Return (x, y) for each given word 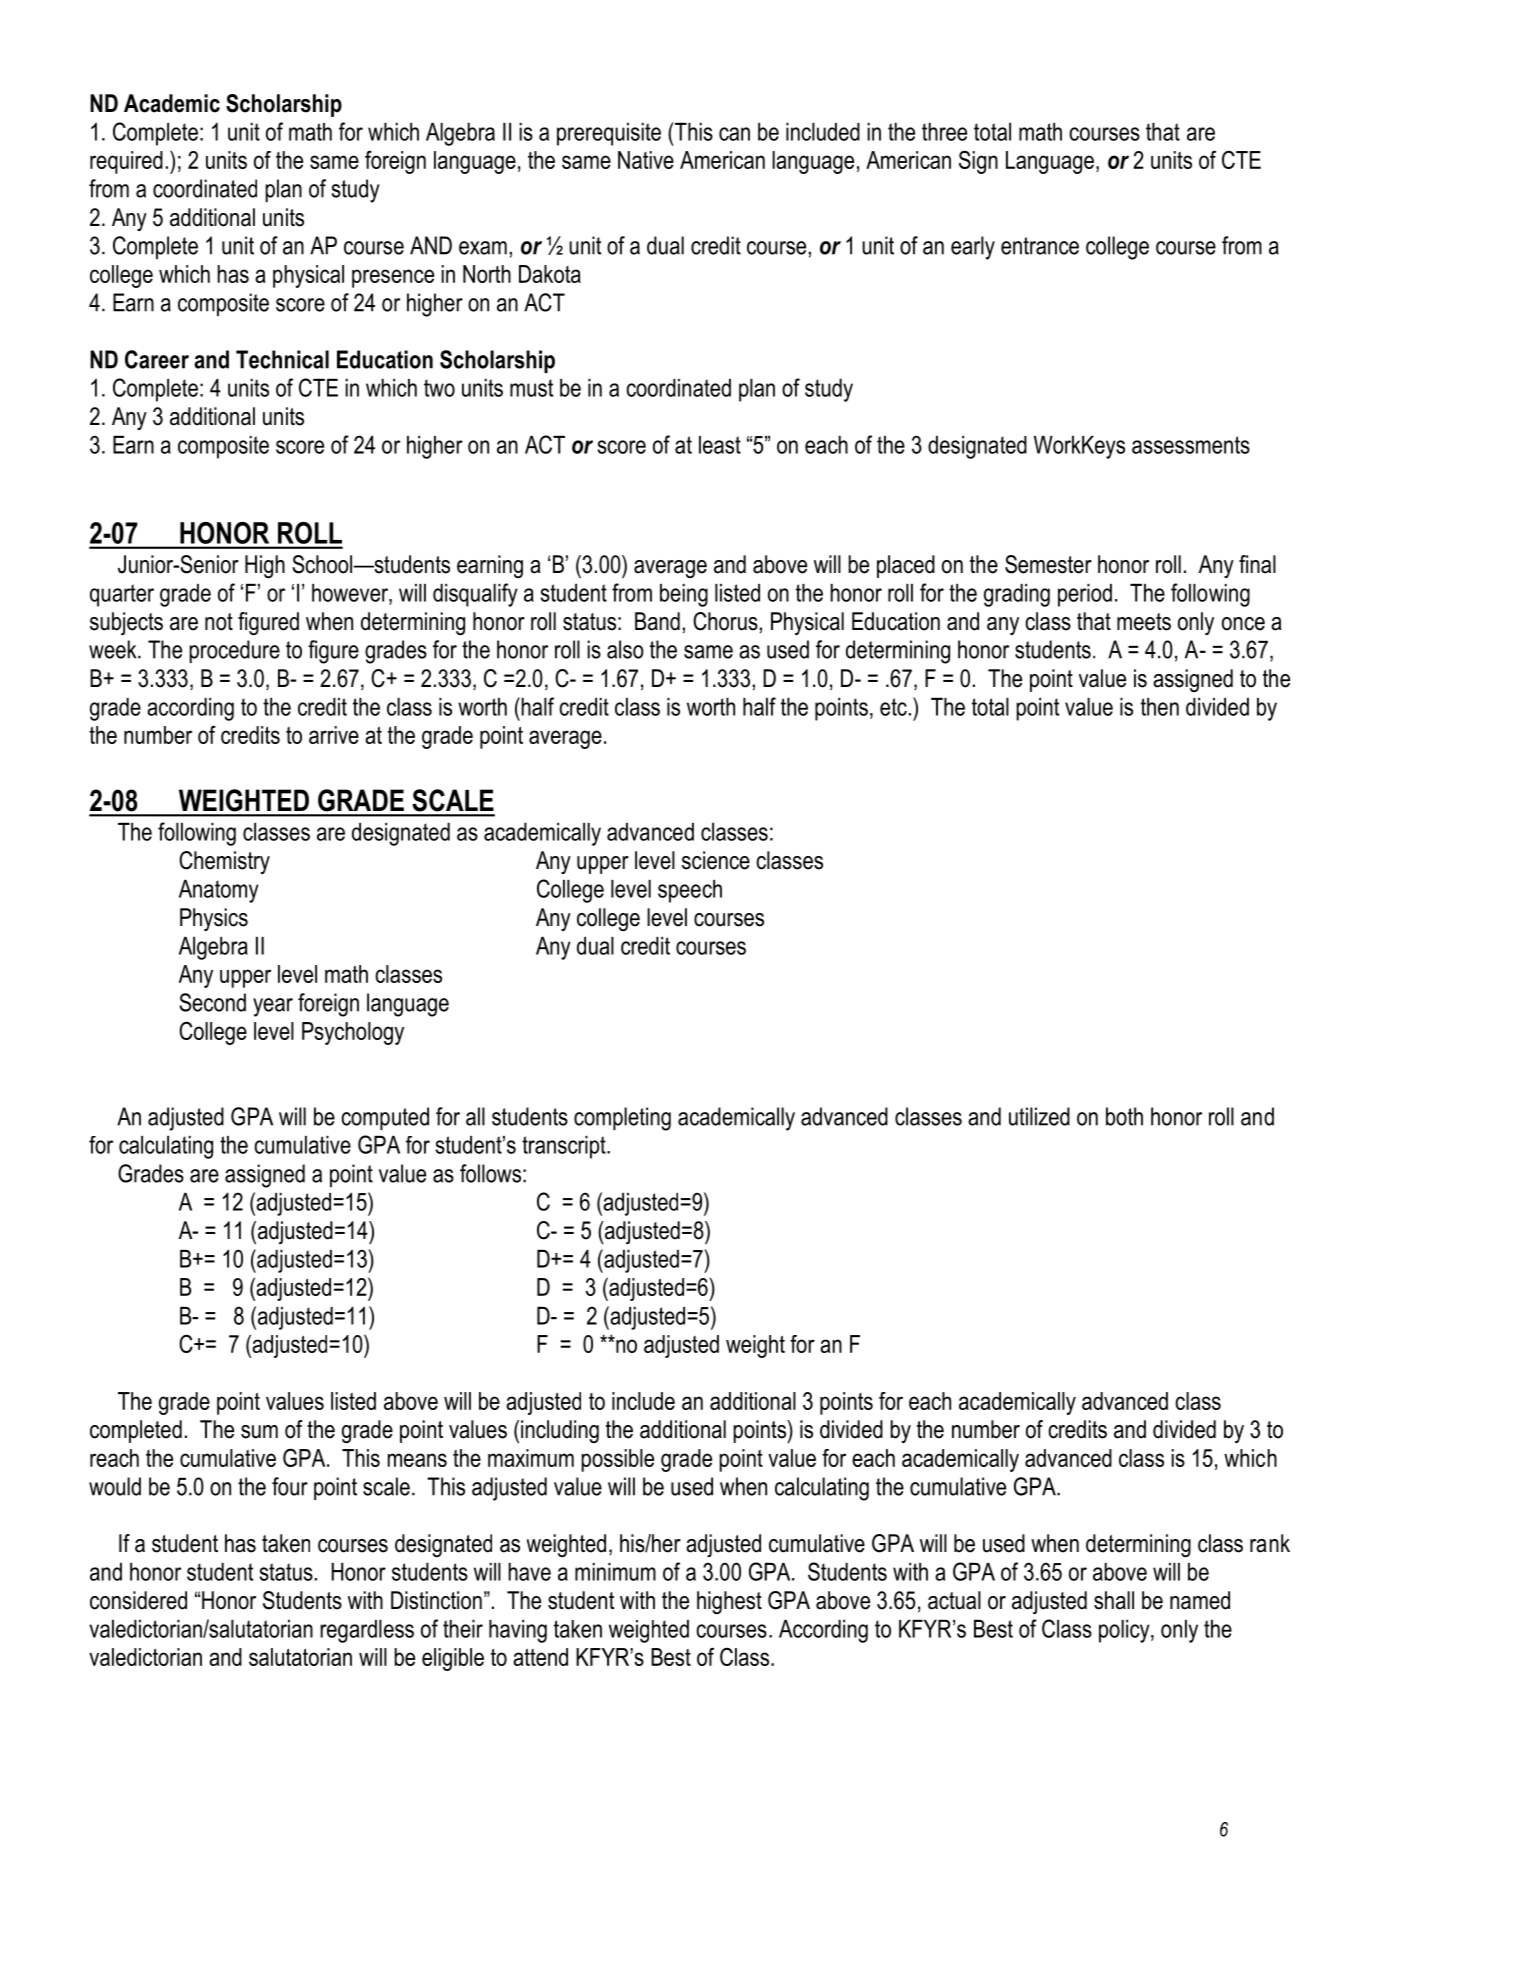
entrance (1040, 246)
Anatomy (219, 891)
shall (1114, 1600)
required (126, 162)
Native (646, 160)
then (1160, 707)
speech (690, 891)
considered (138, 1600)
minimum (615, 1572)
